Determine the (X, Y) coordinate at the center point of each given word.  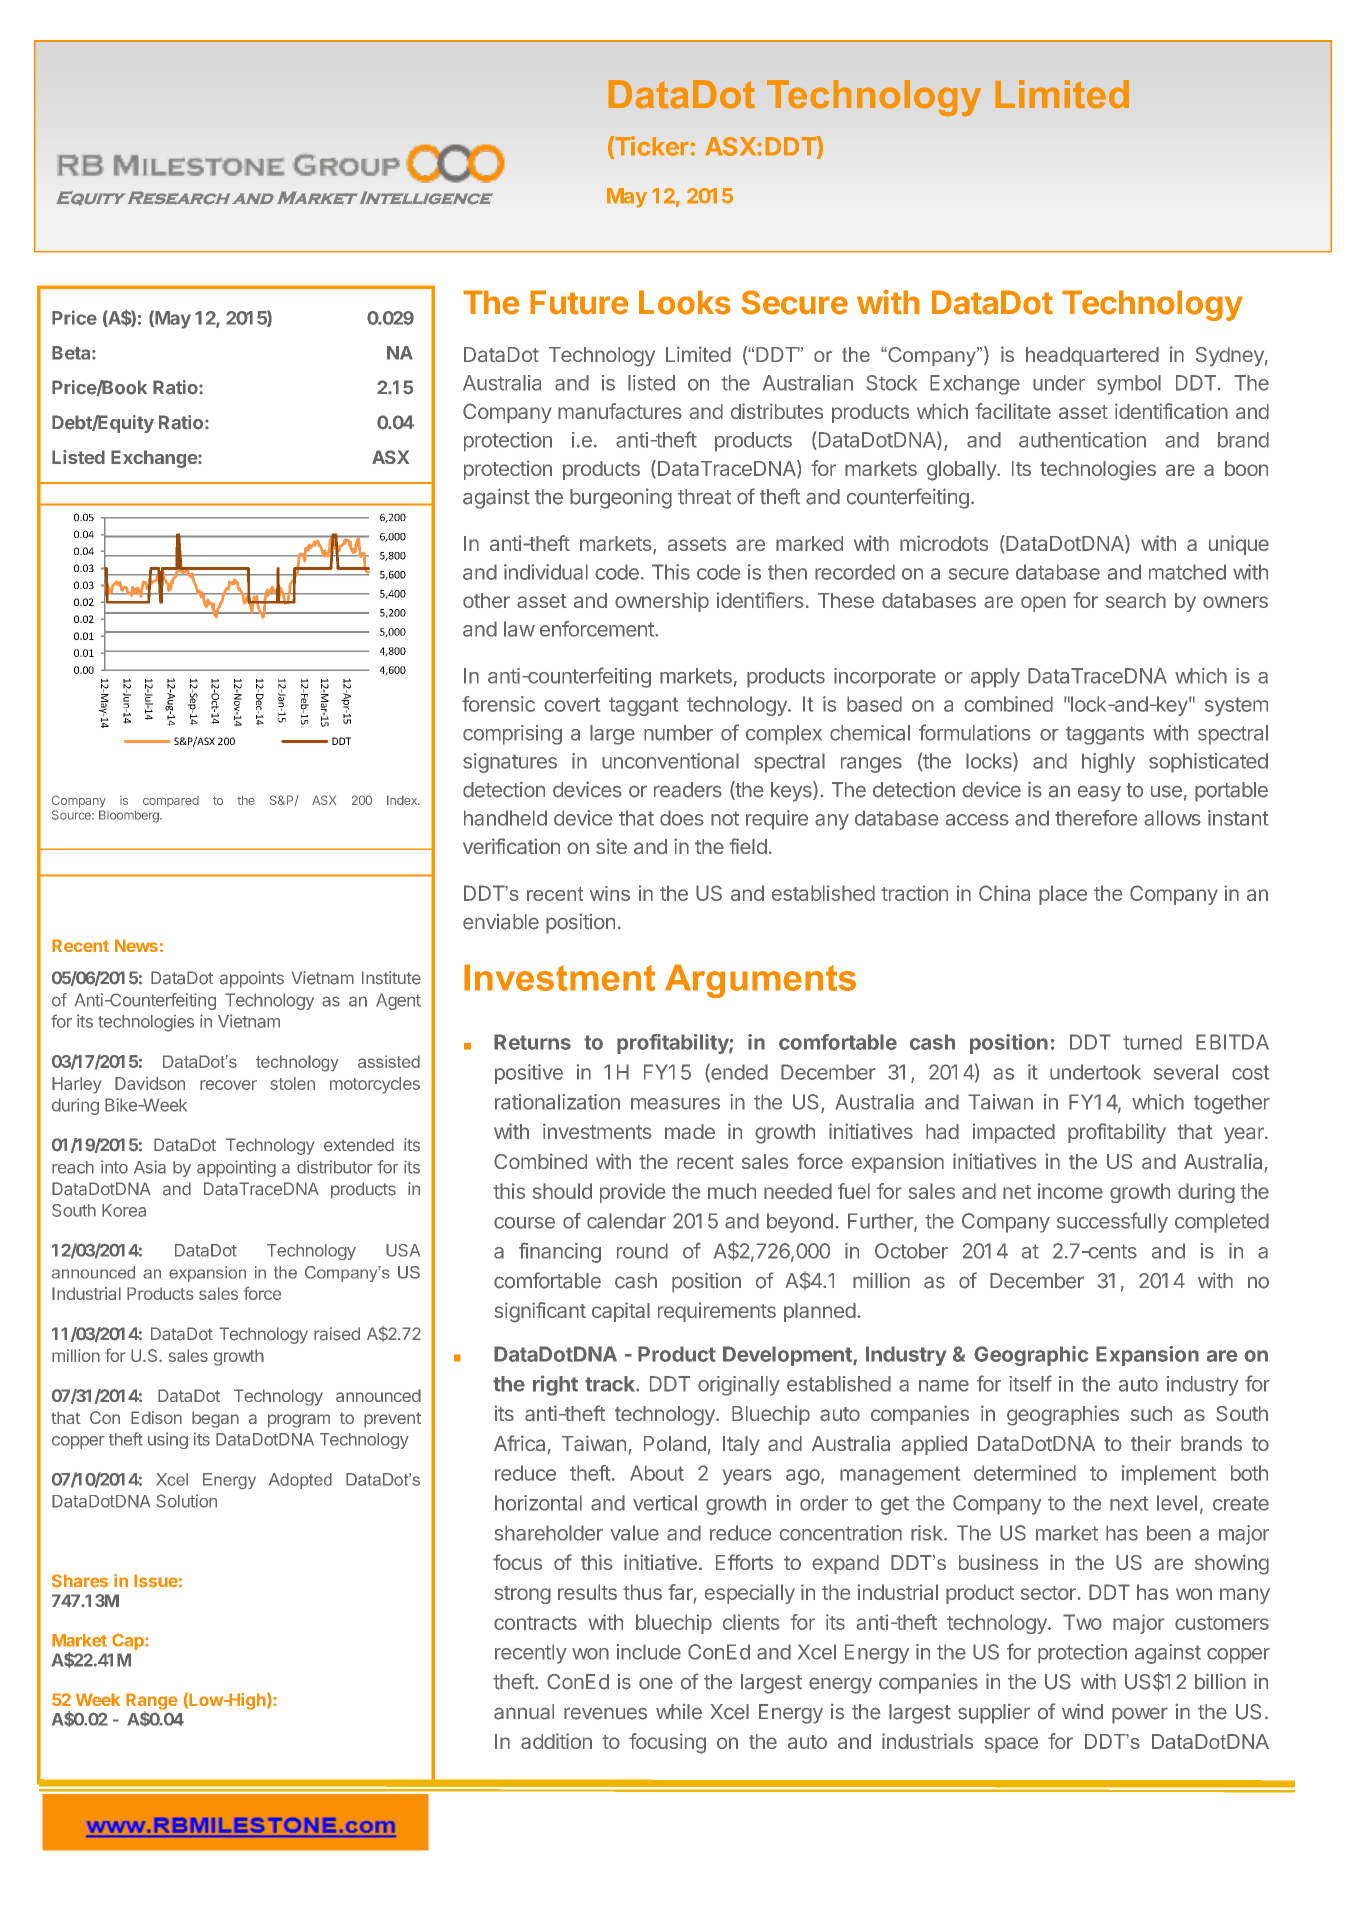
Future (579, 302)
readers (688, 790)
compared (171, 801)
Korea (124, 1210)
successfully (1112, 1222)
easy (1099, 794)
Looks (685, 302)
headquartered (1092, 356)
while (679, 1712)
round (642, 1251)
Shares (80, 1581)
